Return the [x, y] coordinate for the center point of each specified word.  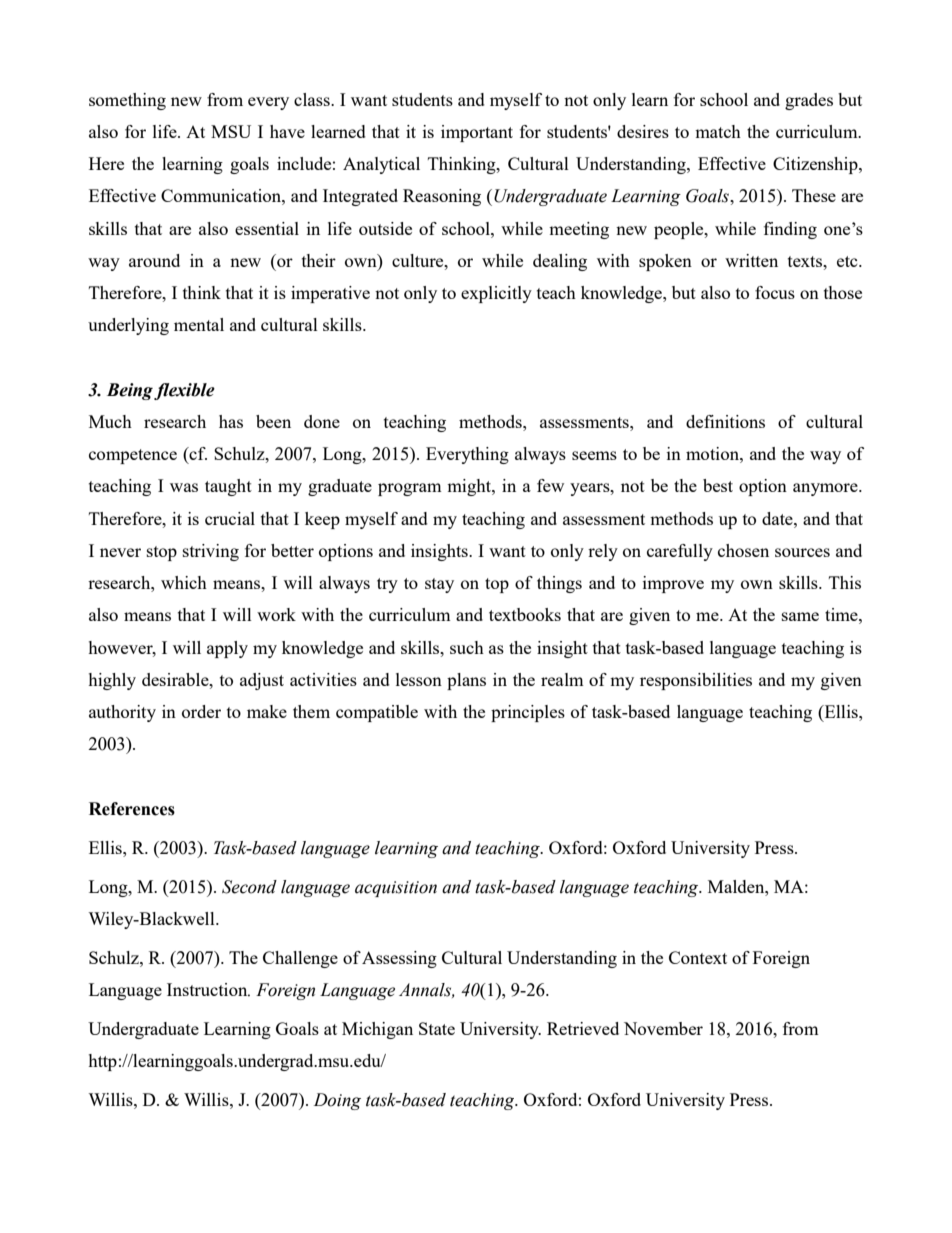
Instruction [208, 989]
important [477, 133]
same [800, 616]
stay [439, 585]
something [127, 101]
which [184, 582]
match [718, 131]
